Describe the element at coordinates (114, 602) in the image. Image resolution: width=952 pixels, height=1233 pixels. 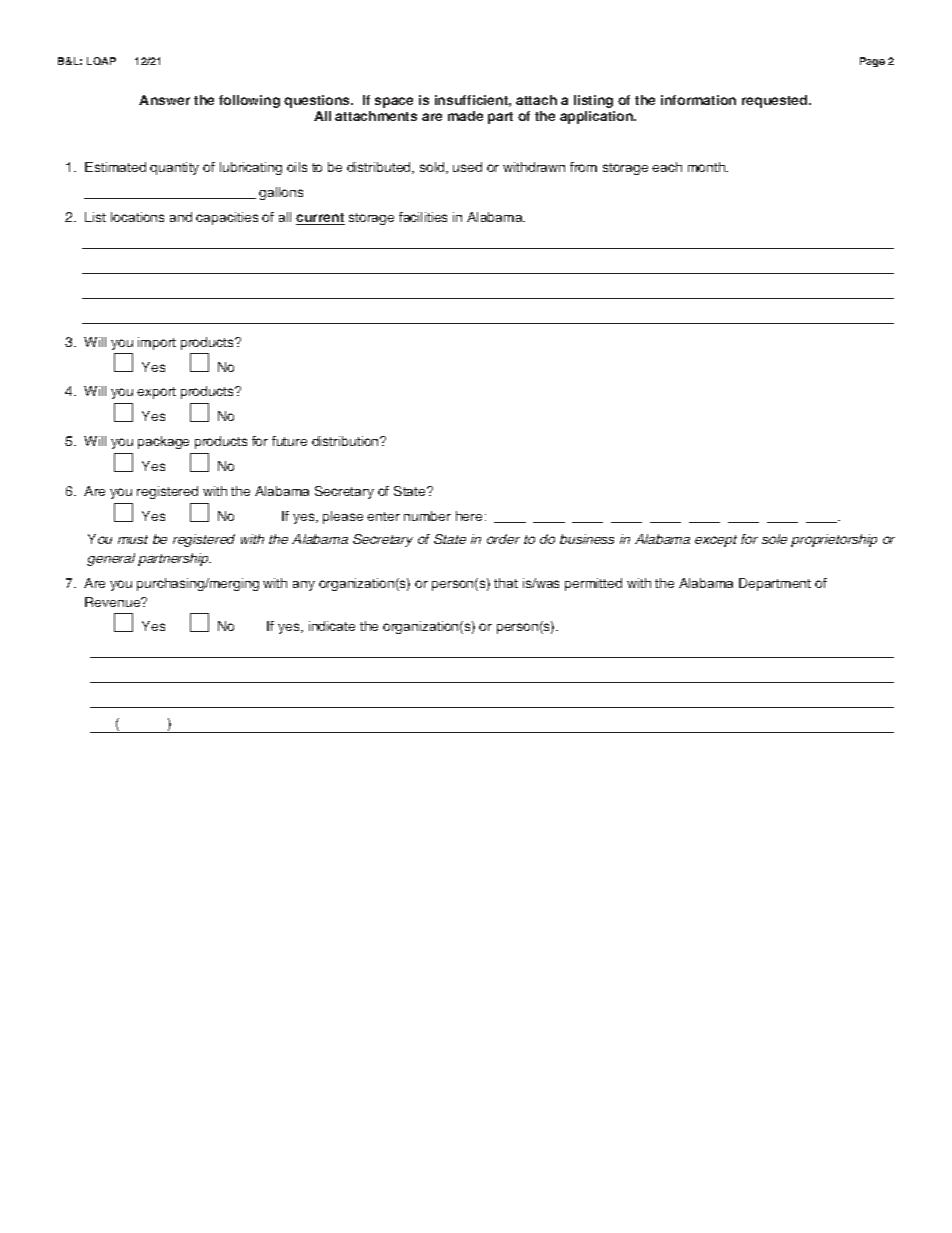
I see `Revenue` at that location.
